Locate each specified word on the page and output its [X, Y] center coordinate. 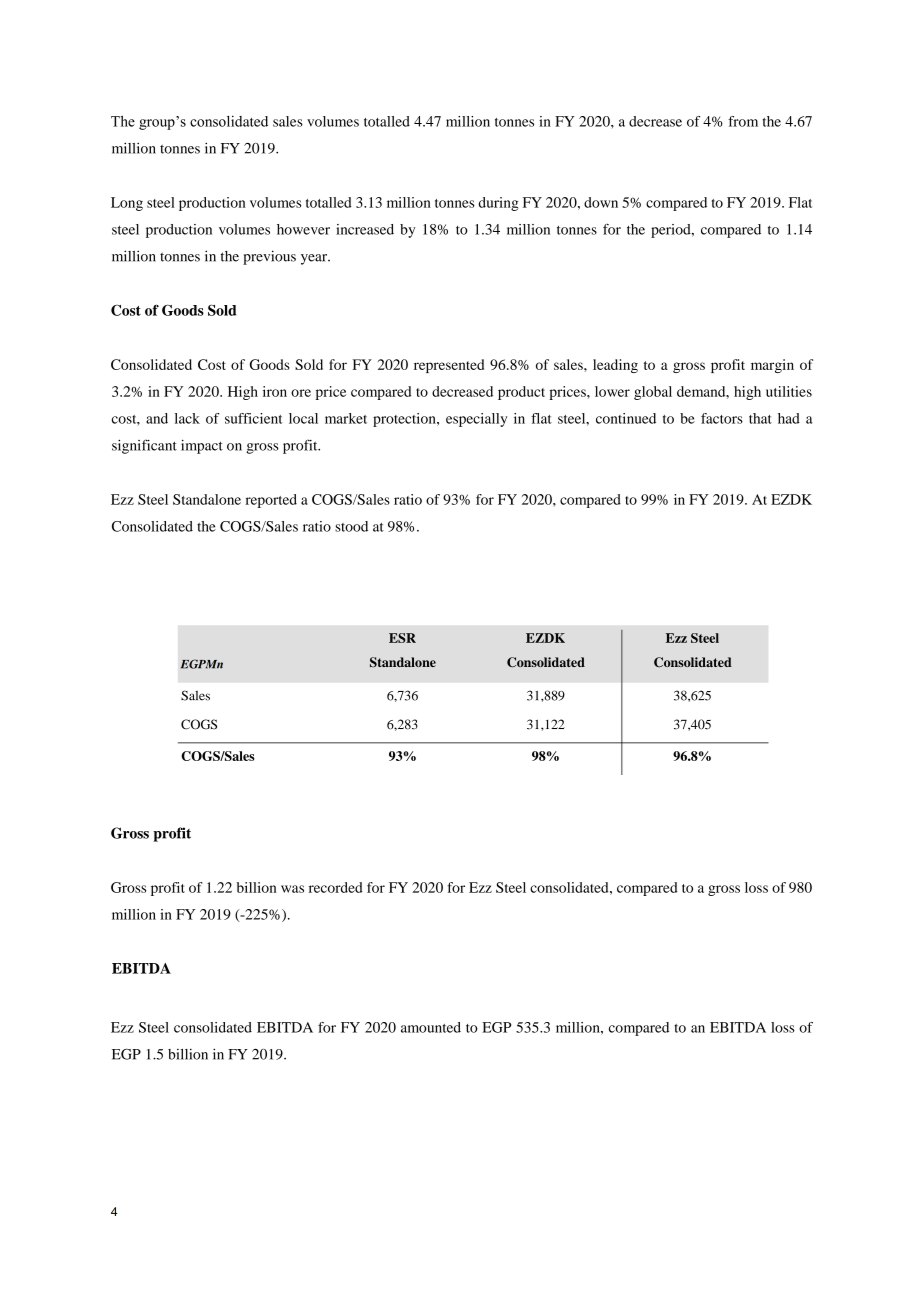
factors [722, 418]
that [760, 418]
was [292, 889]
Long [127, 204]
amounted [431, 1027]
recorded [336, 887]
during [498, 204]
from [743, 121]
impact [202, 447]
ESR [402, 638]
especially [476, 420]
